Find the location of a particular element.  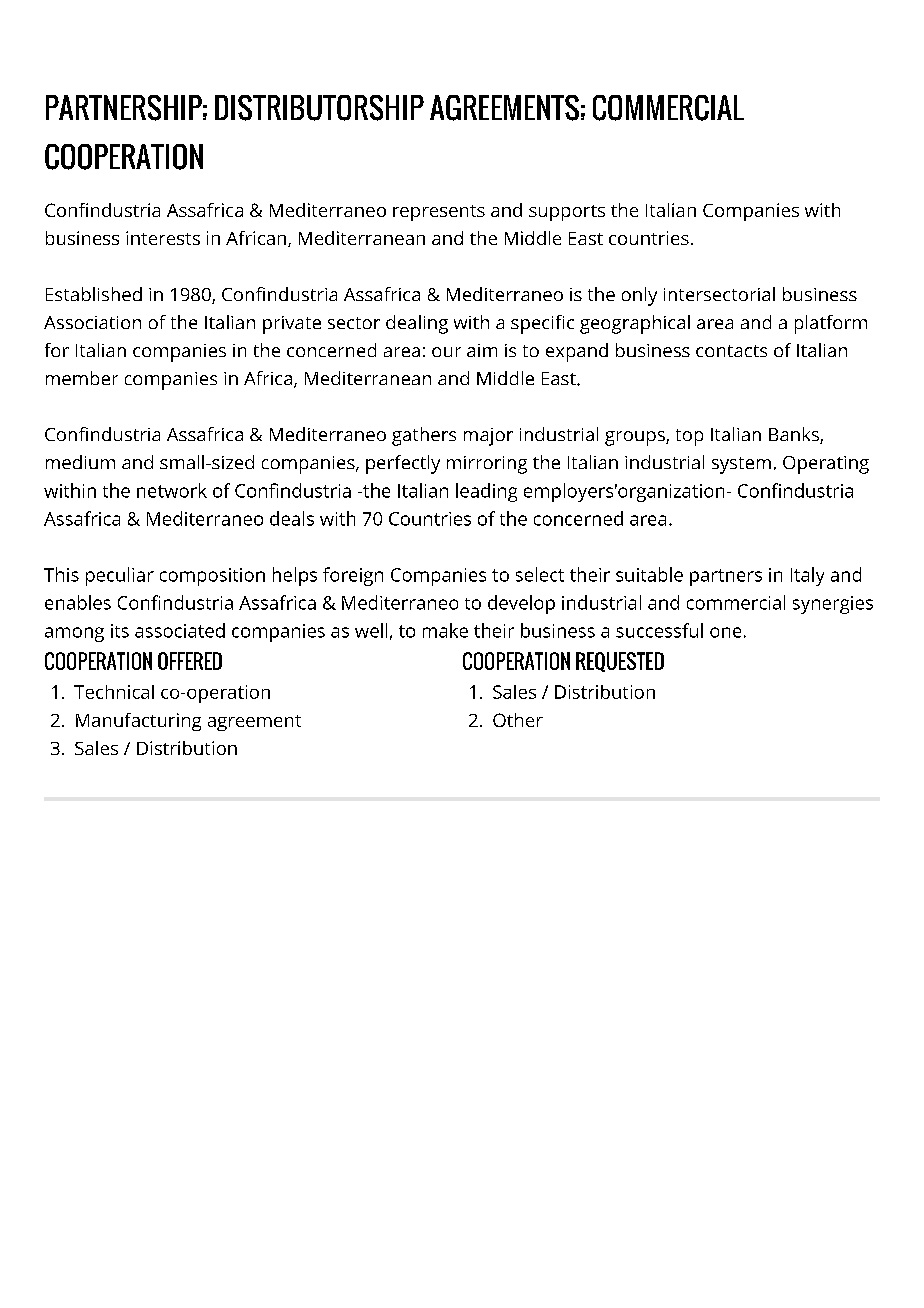

supports is located at coordinates (567, 213).
